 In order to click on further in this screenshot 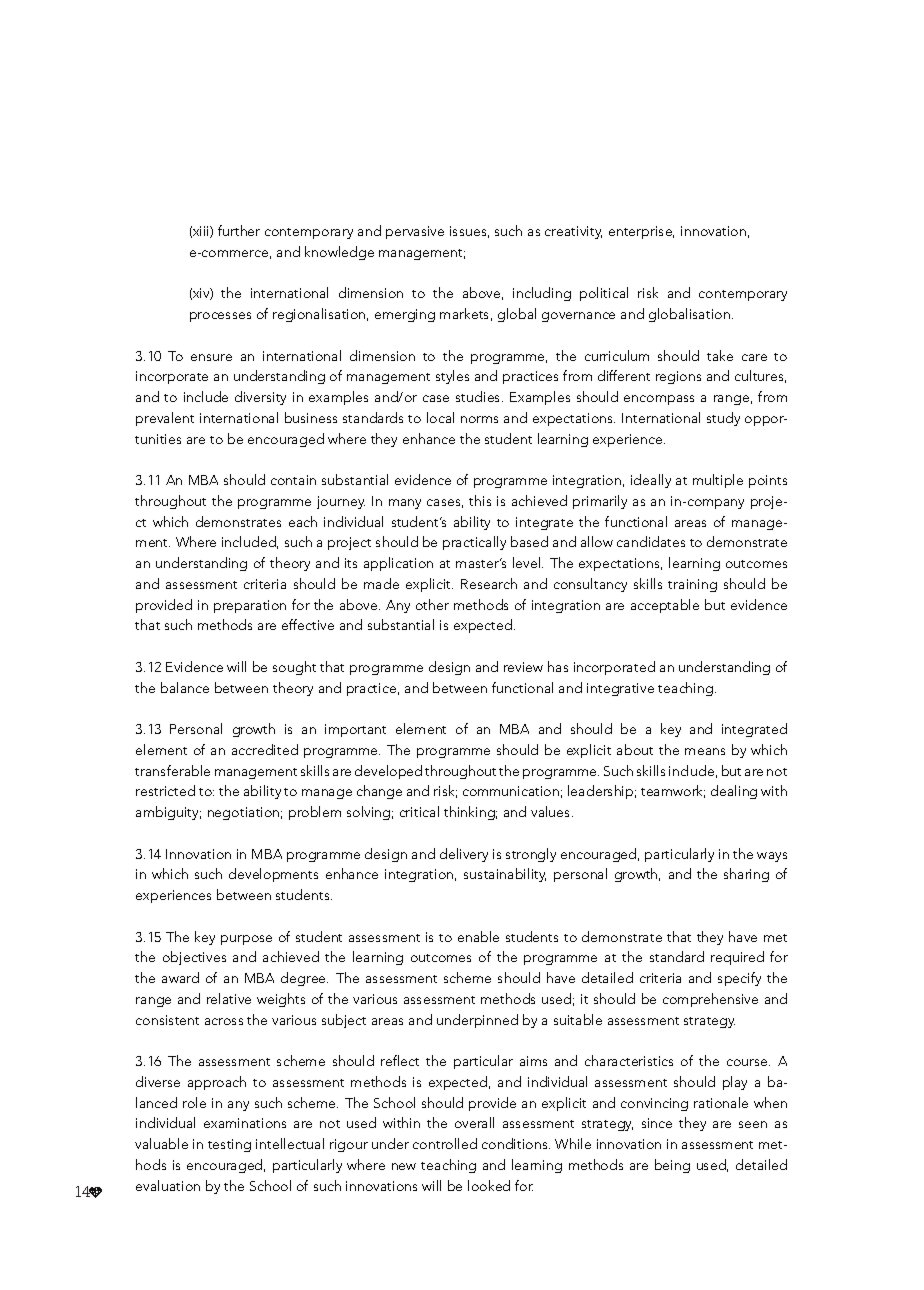, I will do `click(239, 230)`.
